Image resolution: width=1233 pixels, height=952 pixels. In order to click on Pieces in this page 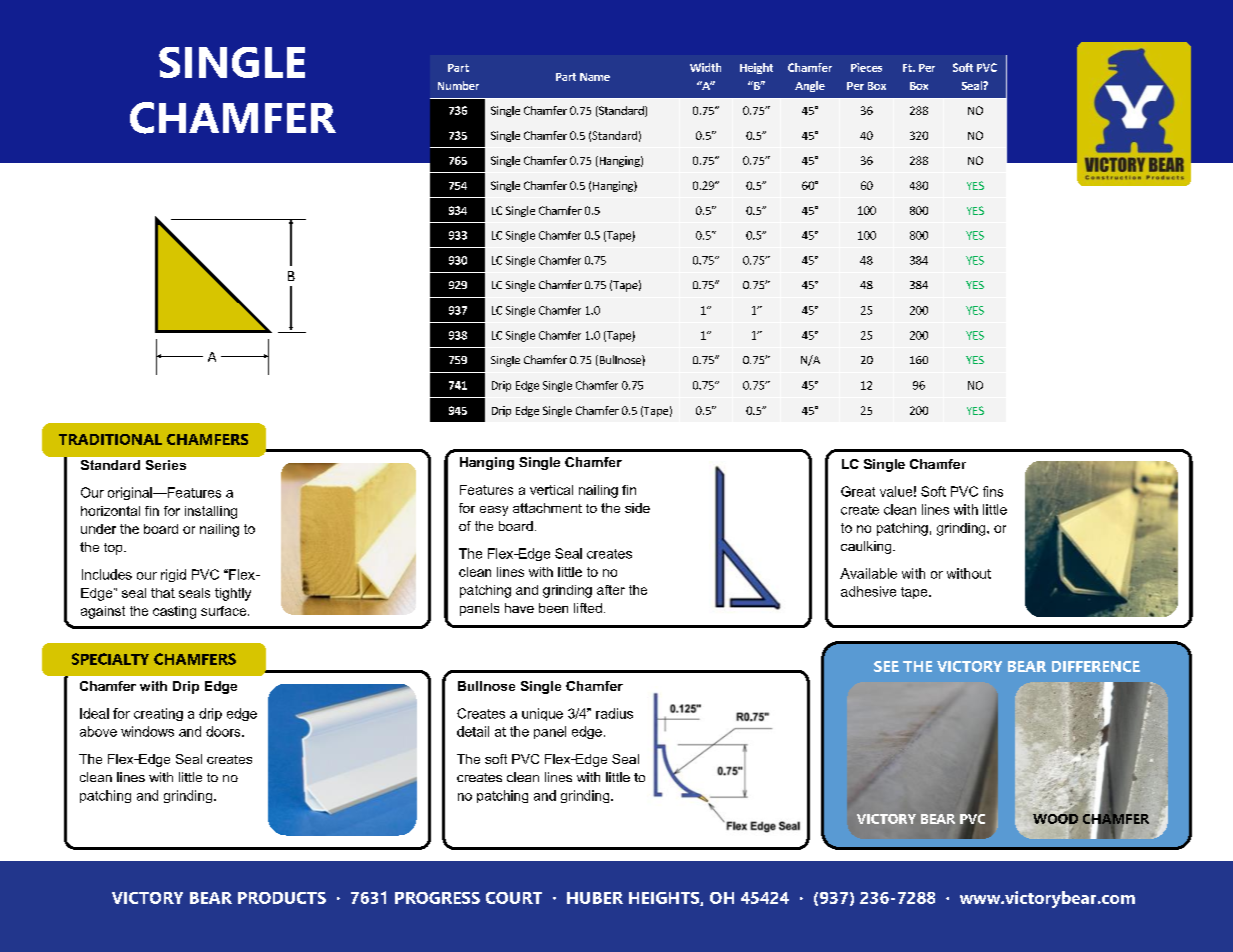, I will do `click(866, 67)`.
